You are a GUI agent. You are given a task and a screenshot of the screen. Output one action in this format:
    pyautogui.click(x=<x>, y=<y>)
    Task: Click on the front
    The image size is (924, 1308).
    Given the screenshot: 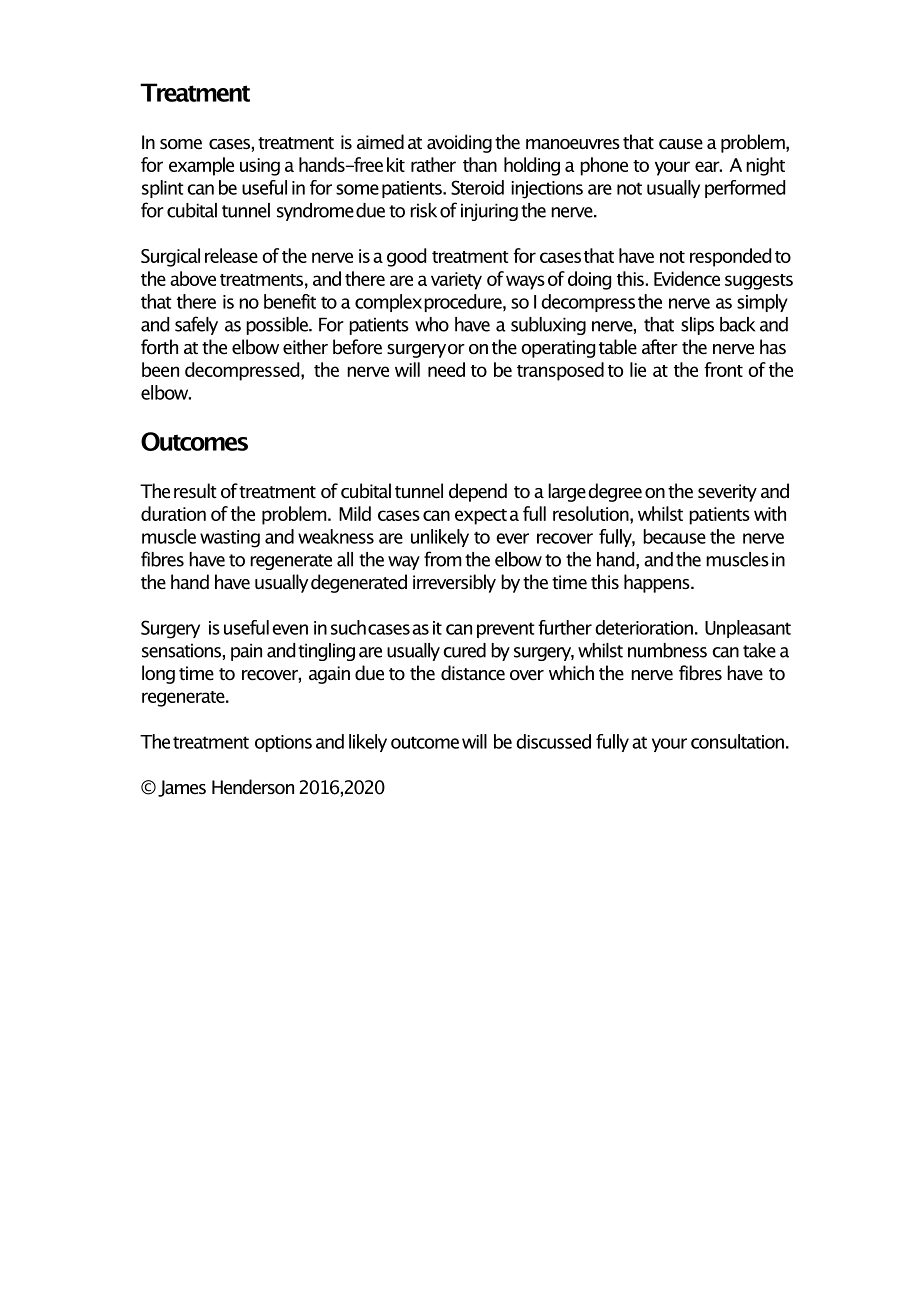 What is the action you would take?
    pyautogui.click(x=723, y=369)
